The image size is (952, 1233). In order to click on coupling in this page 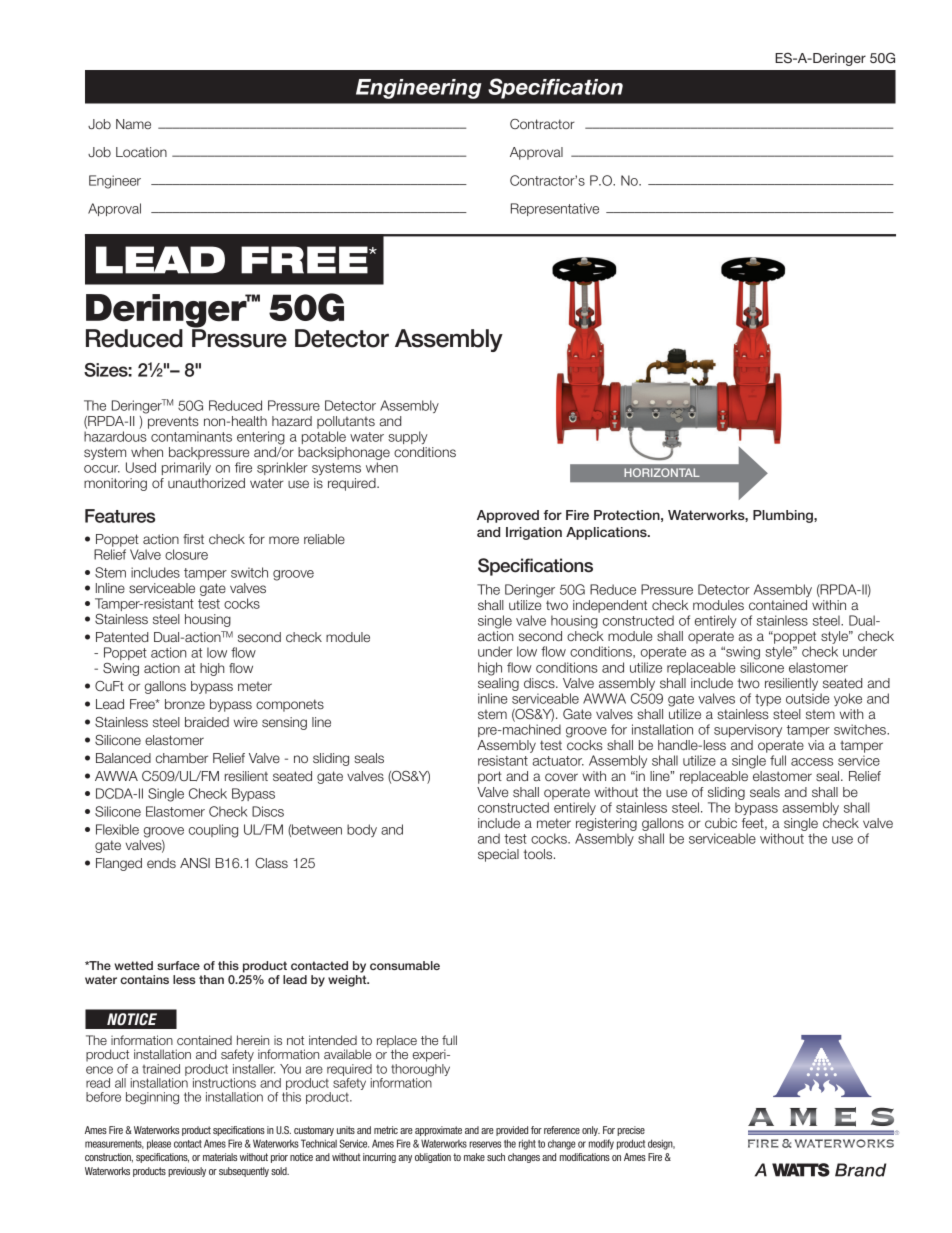, I will do `click(213, 831)`.
